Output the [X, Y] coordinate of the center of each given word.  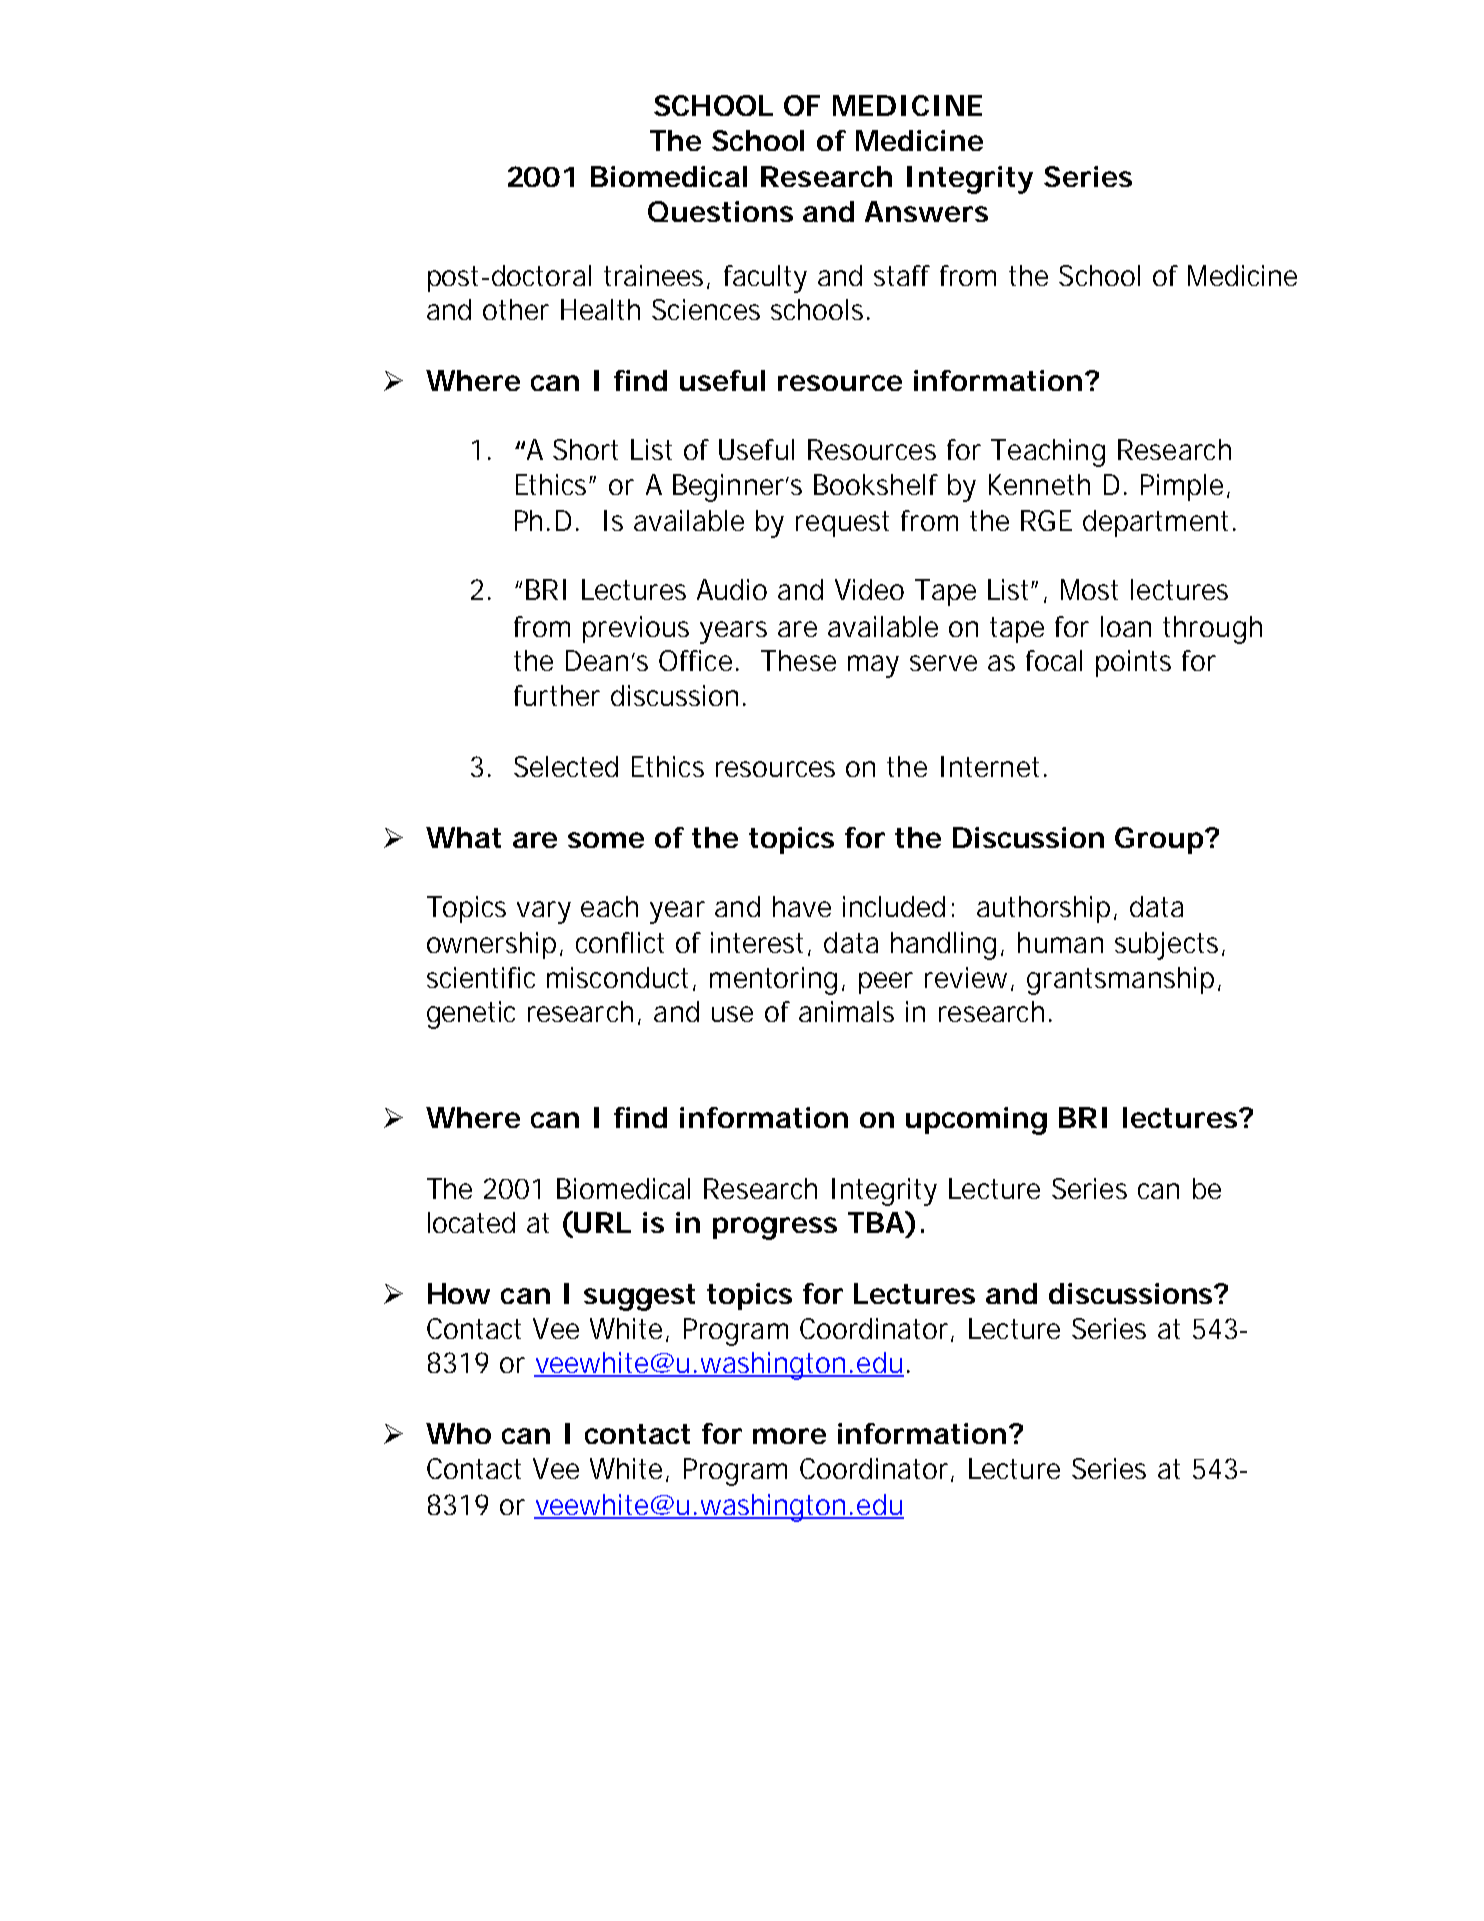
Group [1159, 840]
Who [458, 1433]
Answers [926, 211]
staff [902, 275]
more [789, 1436]
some [606, 840]
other [516, 309]
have [802, 906]
